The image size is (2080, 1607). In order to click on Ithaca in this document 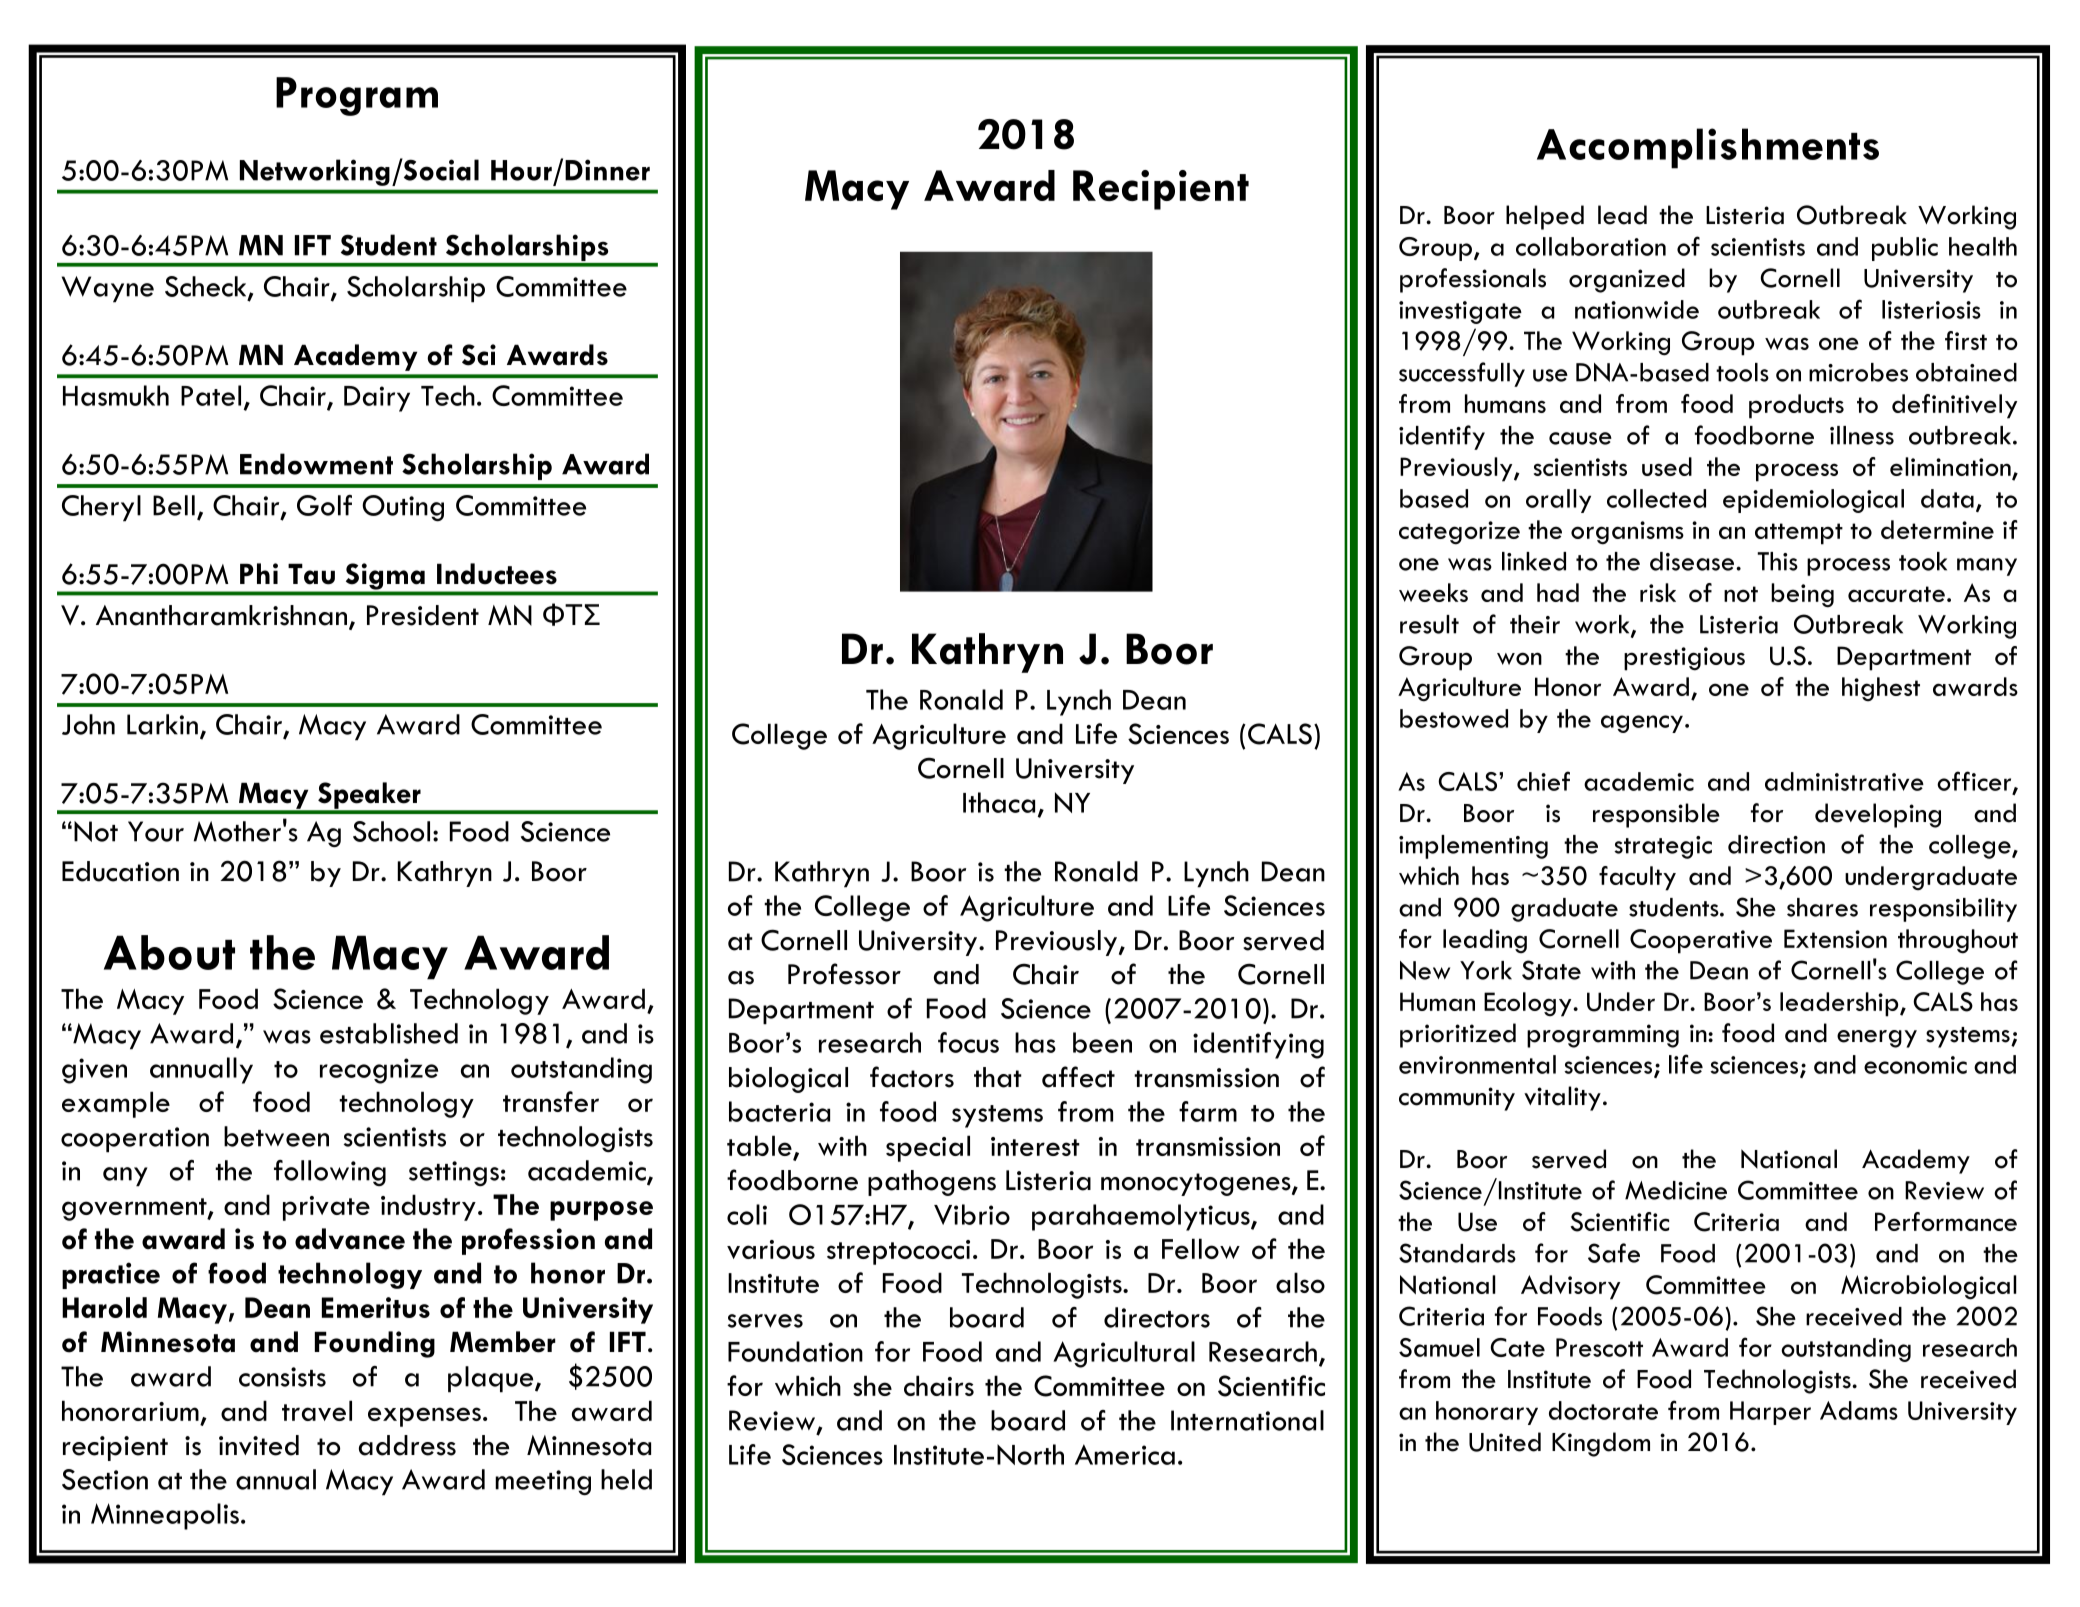, I will do `click(999, 802)`.
